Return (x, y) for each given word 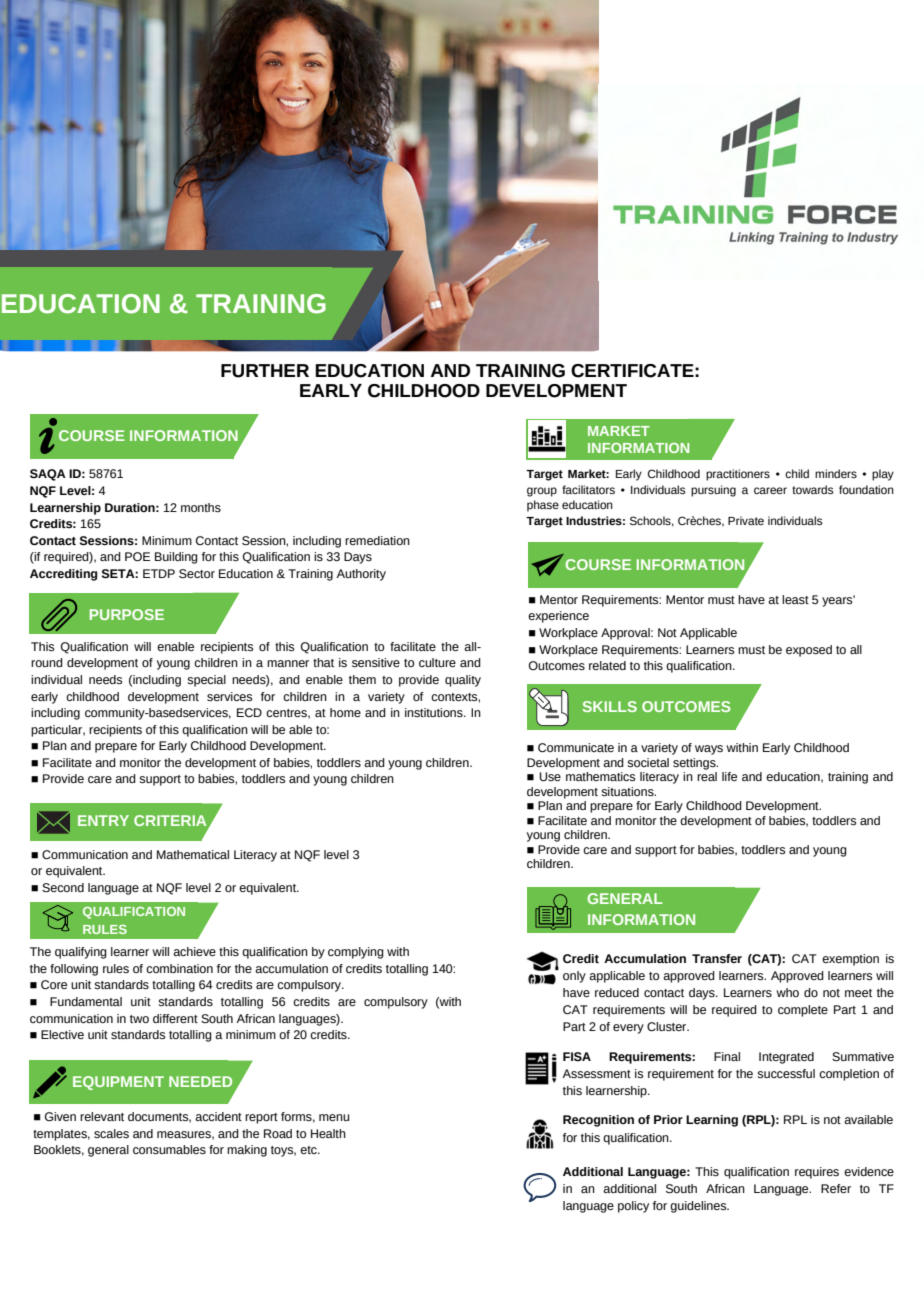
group (542, 492)
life (729, 776)
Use (550, 776)
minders (836, 473)
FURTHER (265, 371)
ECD (249, 712)
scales (111, 1133)
